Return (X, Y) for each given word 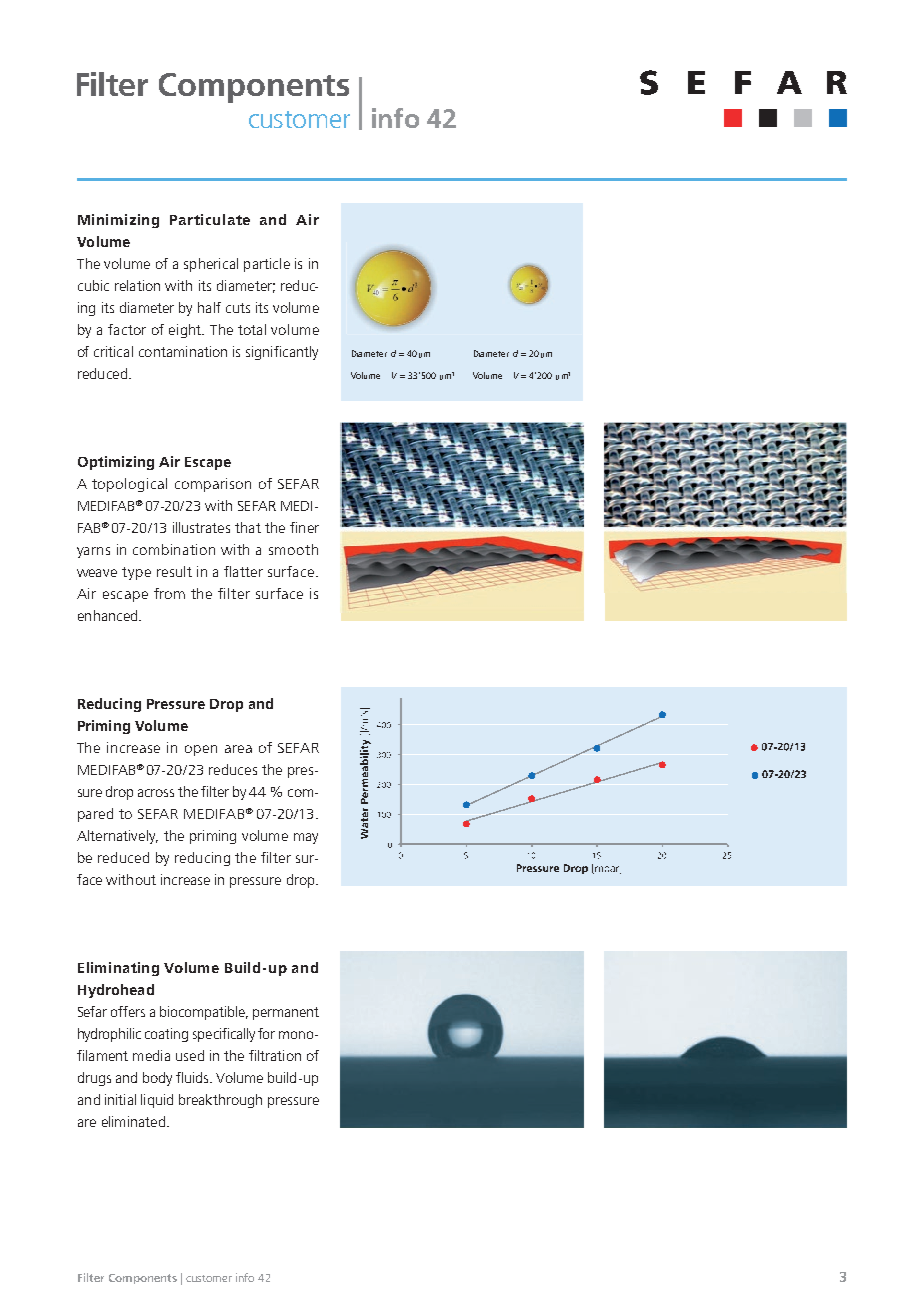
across (156, 793)
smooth (293, 549)
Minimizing (118, 221)
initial (120, 1099)
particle (267, 265)
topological (129, 485)
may (306, 838)
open (201, 750)
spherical (211, 265)
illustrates (201, 527)
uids (198, 1077)
